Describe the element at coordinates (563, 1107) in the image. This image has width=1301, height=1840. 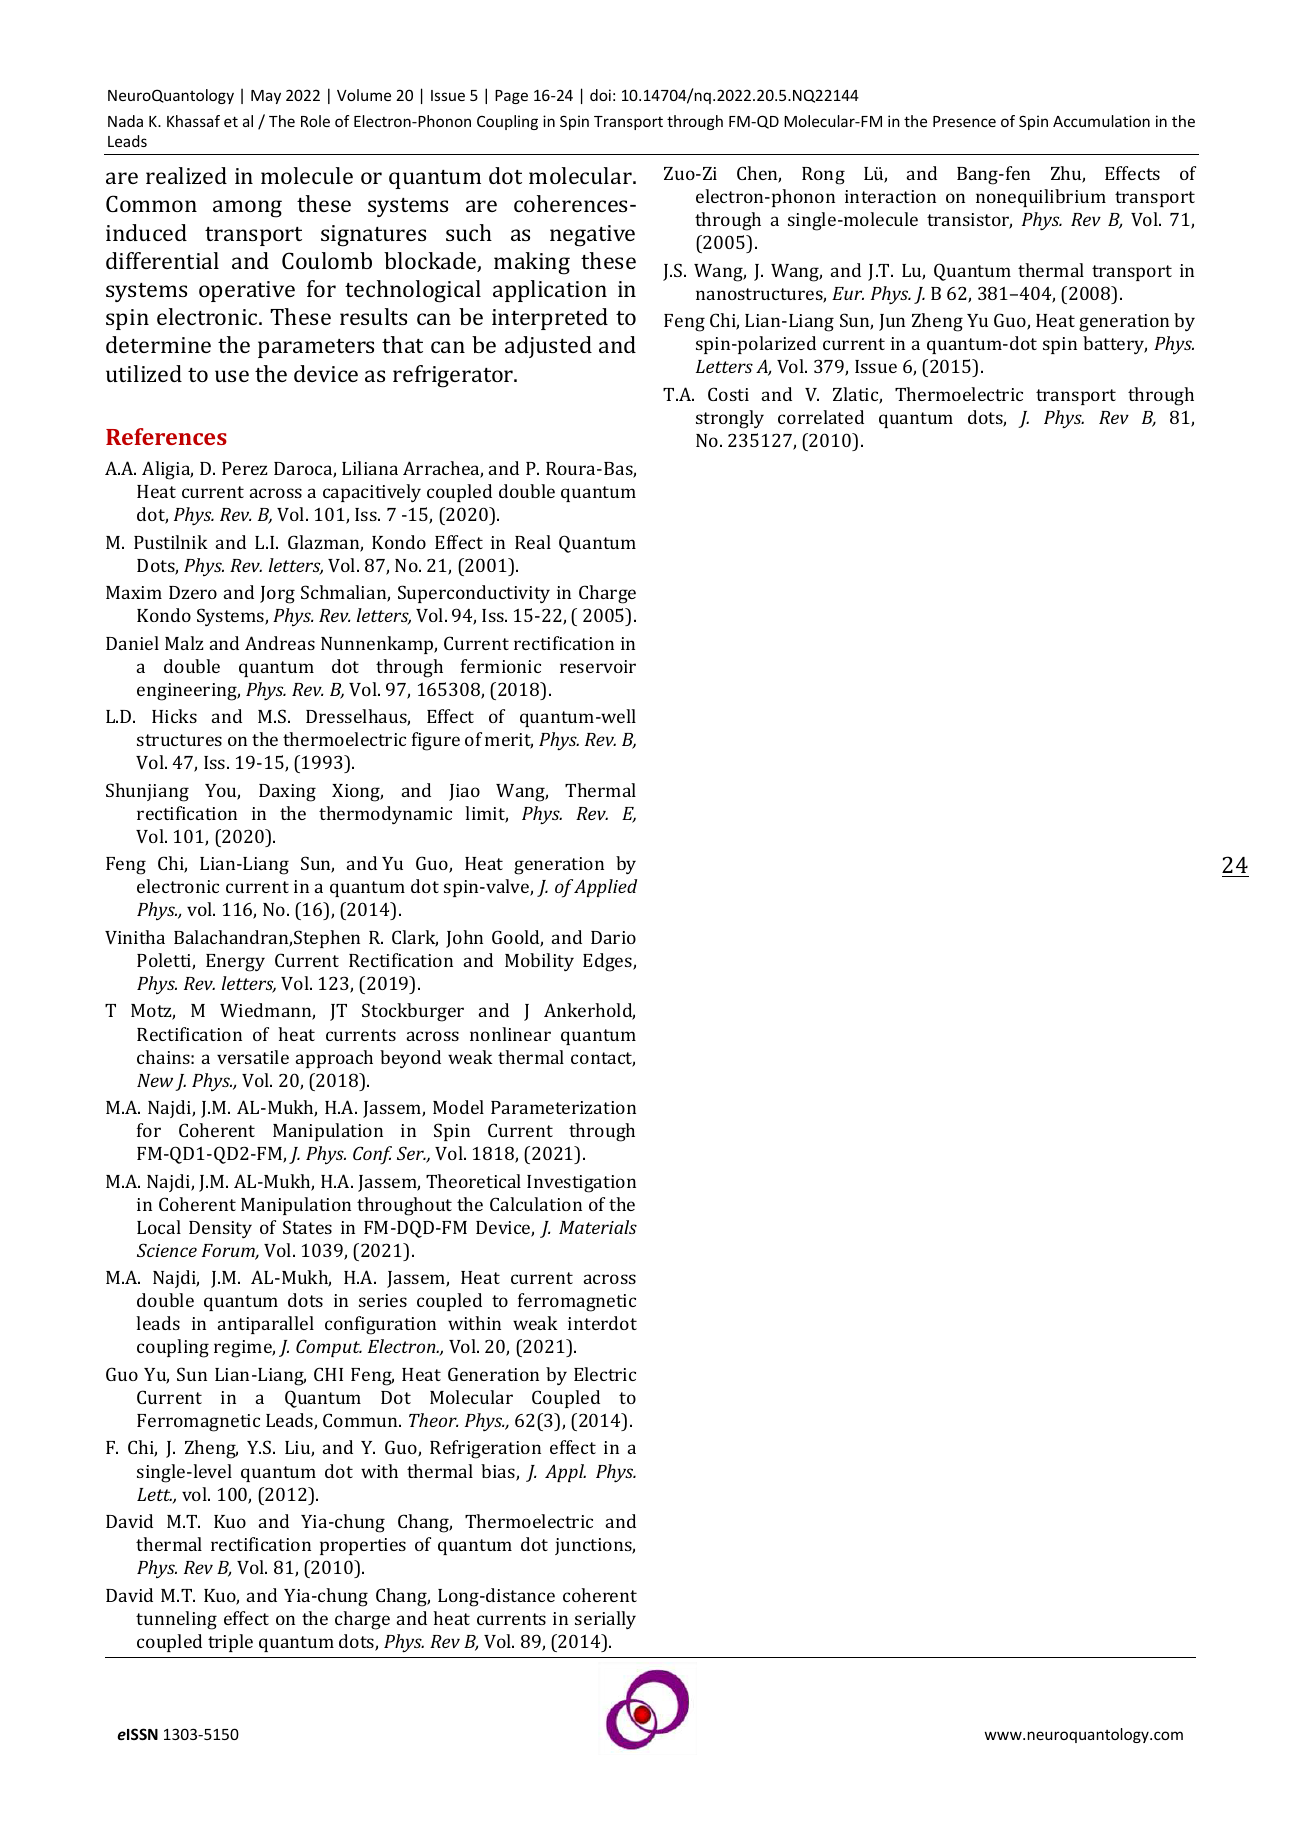
I see `Parameterization` at that location.
